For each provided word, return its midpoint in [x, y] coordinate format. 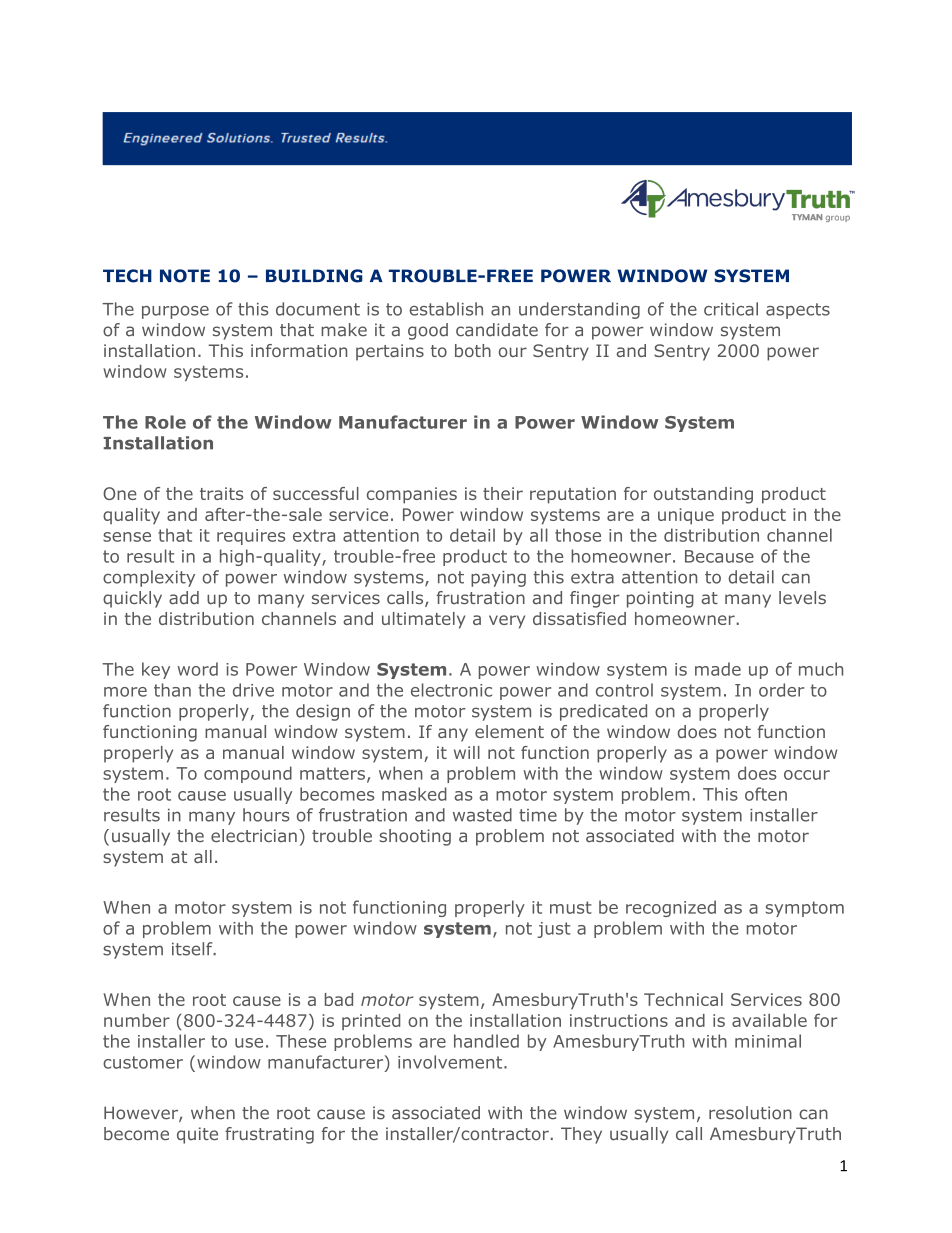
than [172, 690]
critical [731, 309]
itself [193, 949]
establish [446, 309]
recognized [671, 908]
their [503, 493]
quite [197, 1135]
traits [221, 493]
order [781, 690]
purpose [175, 312]
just [554, 930]
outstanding [703, 495]
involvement [451, 1062]
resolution [750, 1113]
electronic [451, 690]
